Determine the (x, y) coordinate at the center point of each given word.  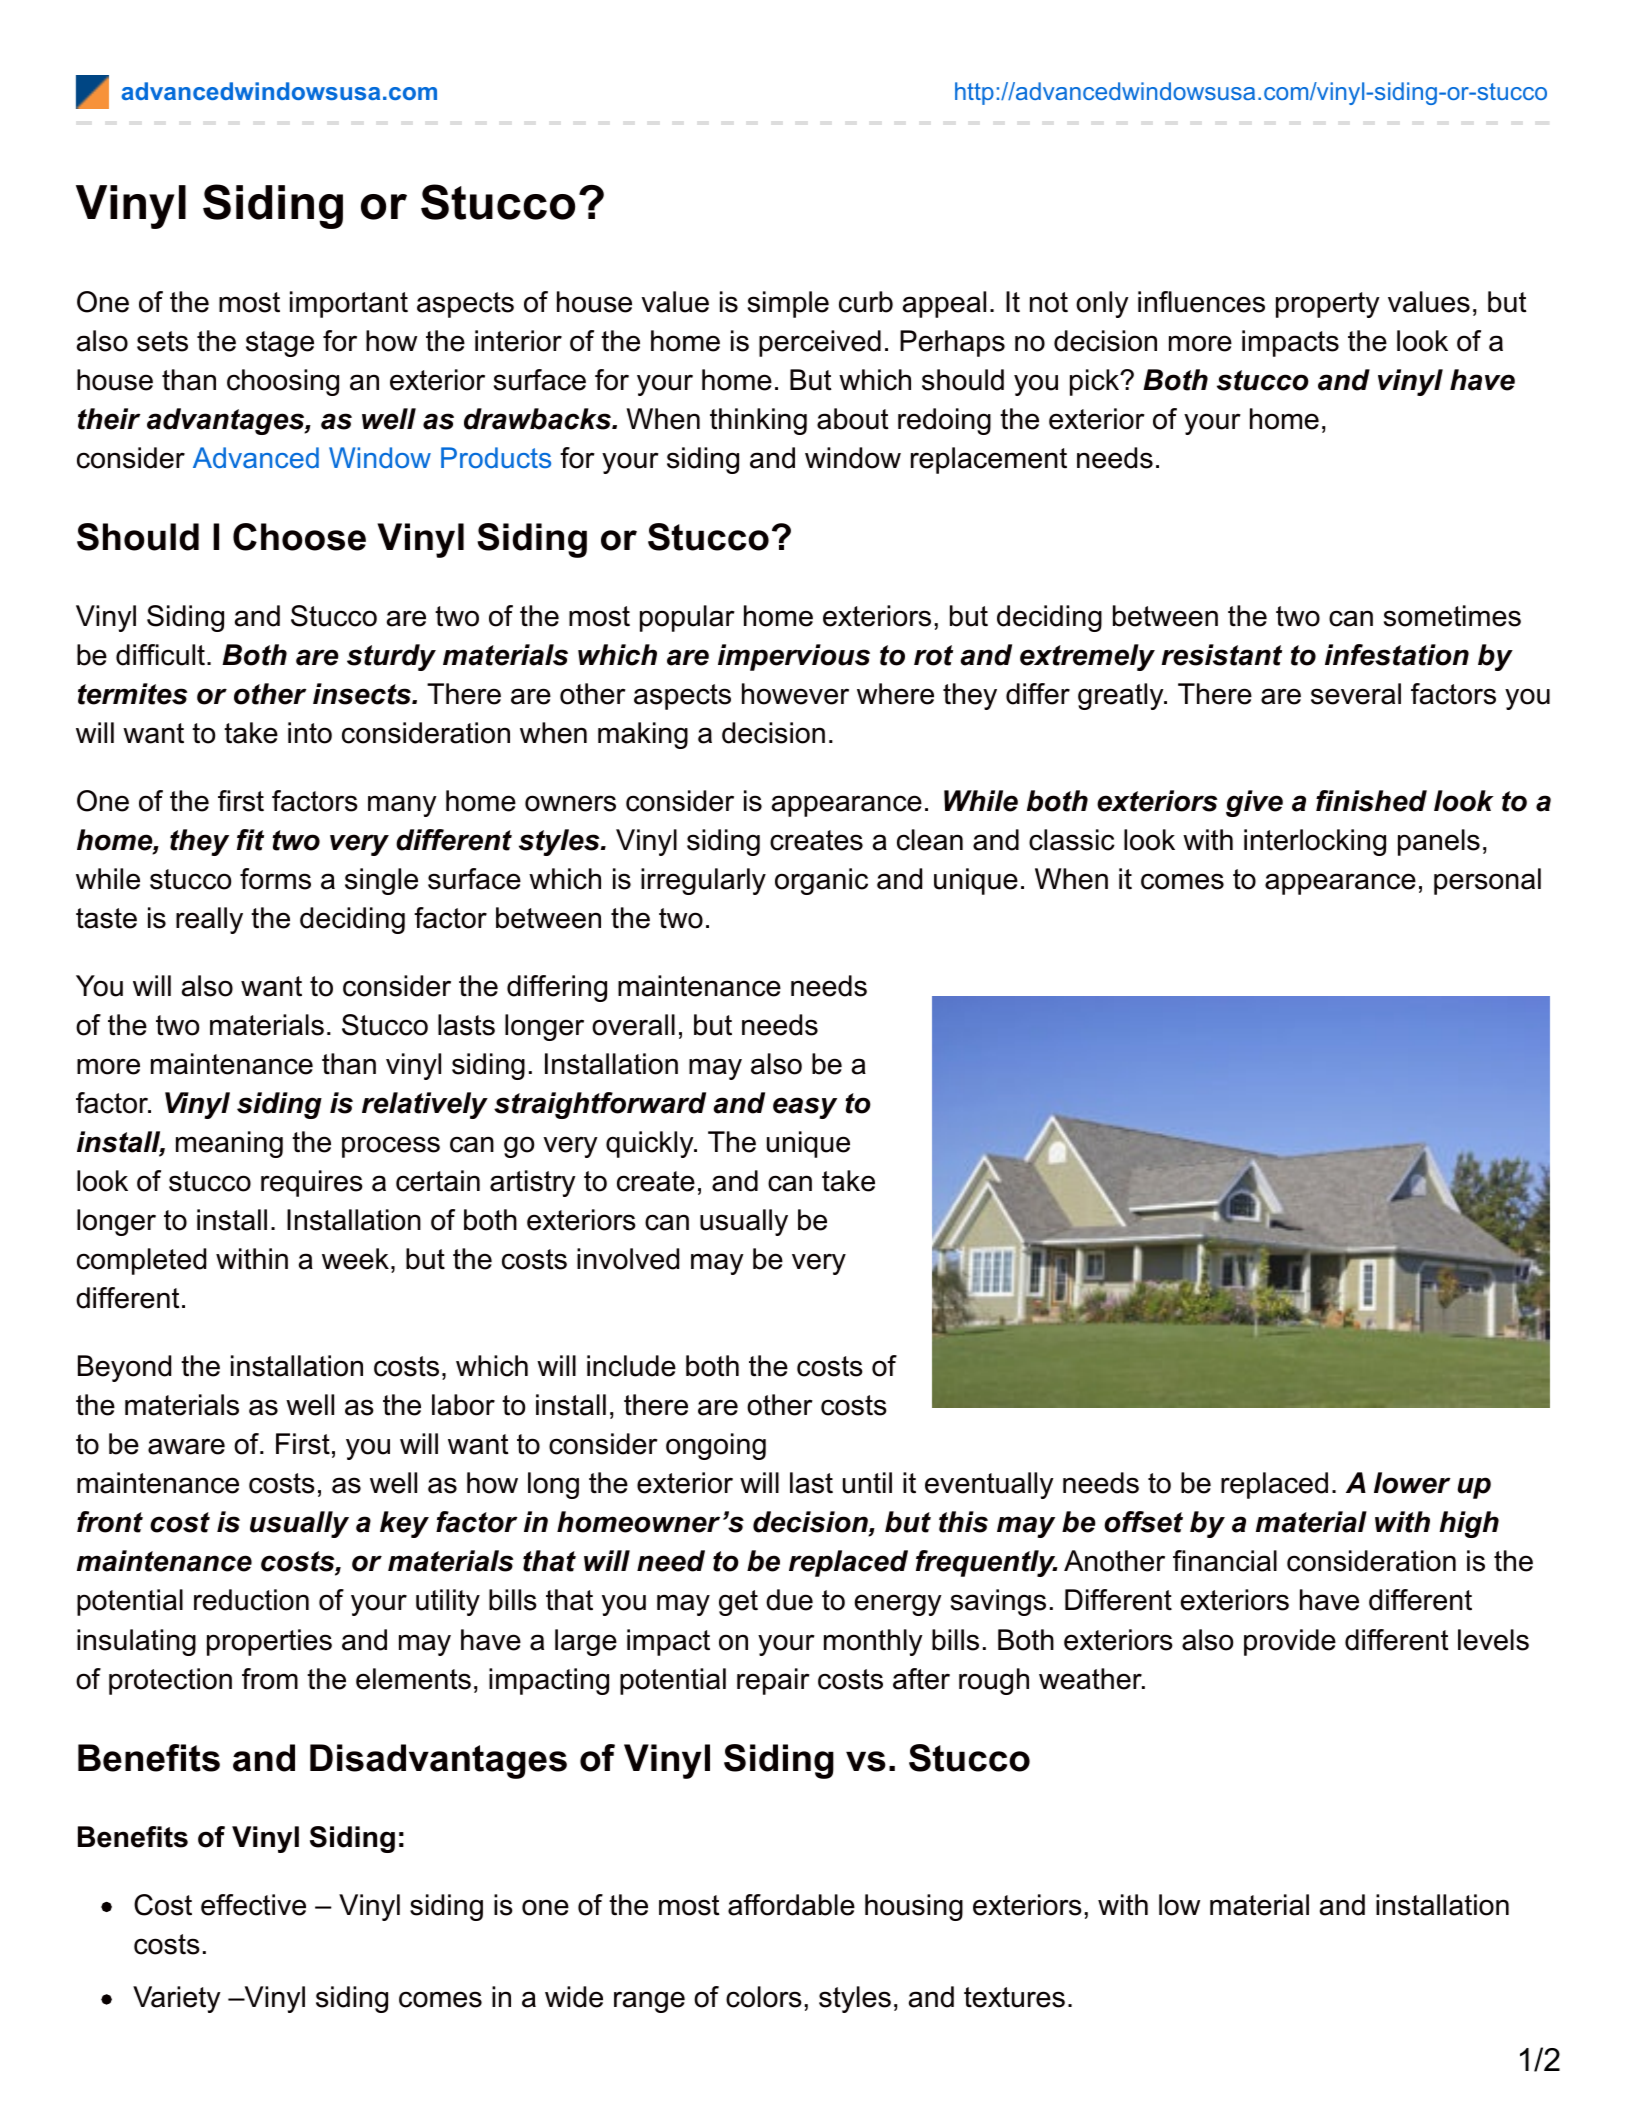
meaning (229, 1144)
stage (280, 344)
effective (253, 1905)
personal (1487, 881)
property (1328, 305)
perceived (820, 343)
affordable (791, 1905)
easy (805, 1108)
